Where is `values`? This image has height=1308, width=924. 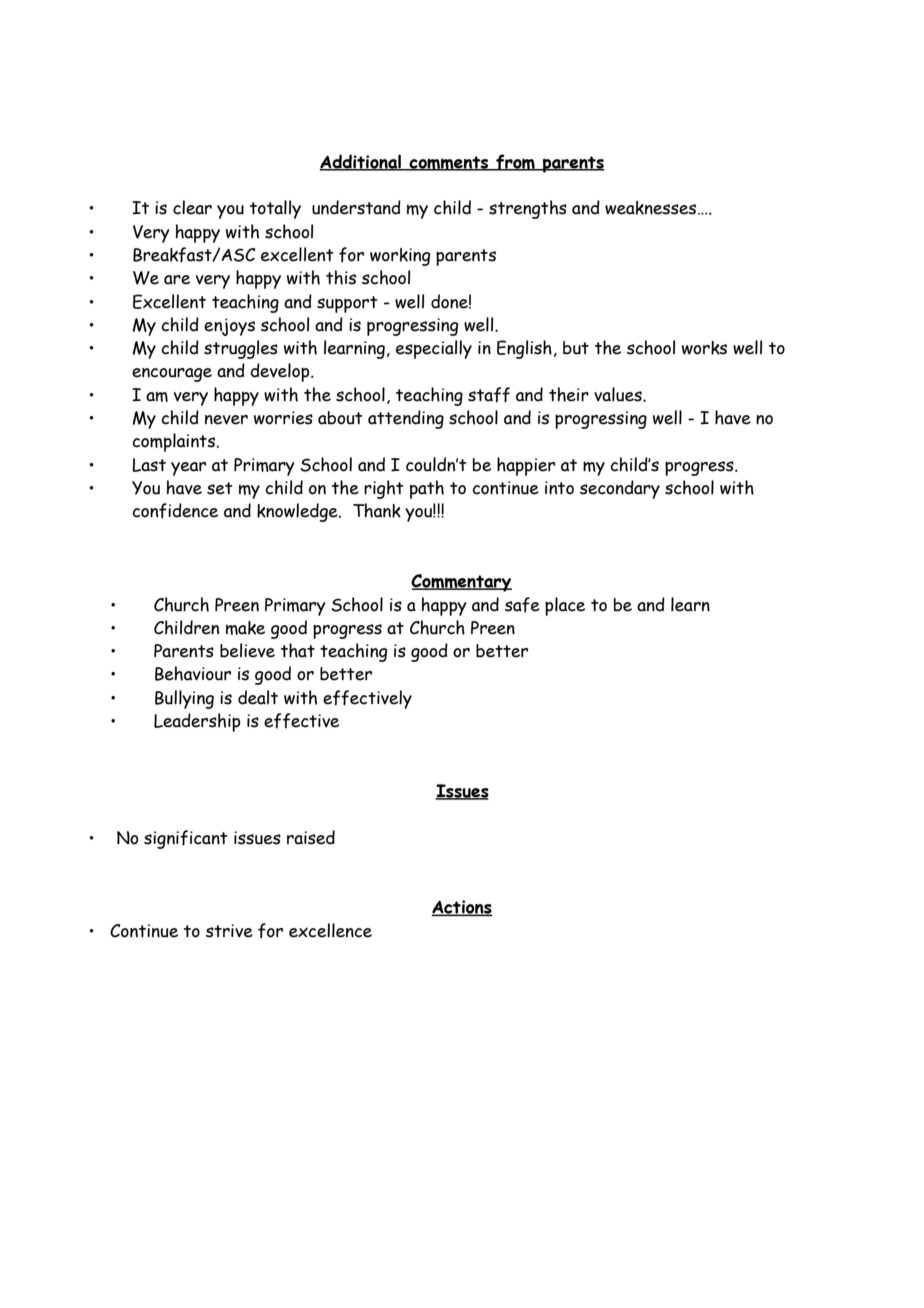
values is located at coordinates (619, 394).
